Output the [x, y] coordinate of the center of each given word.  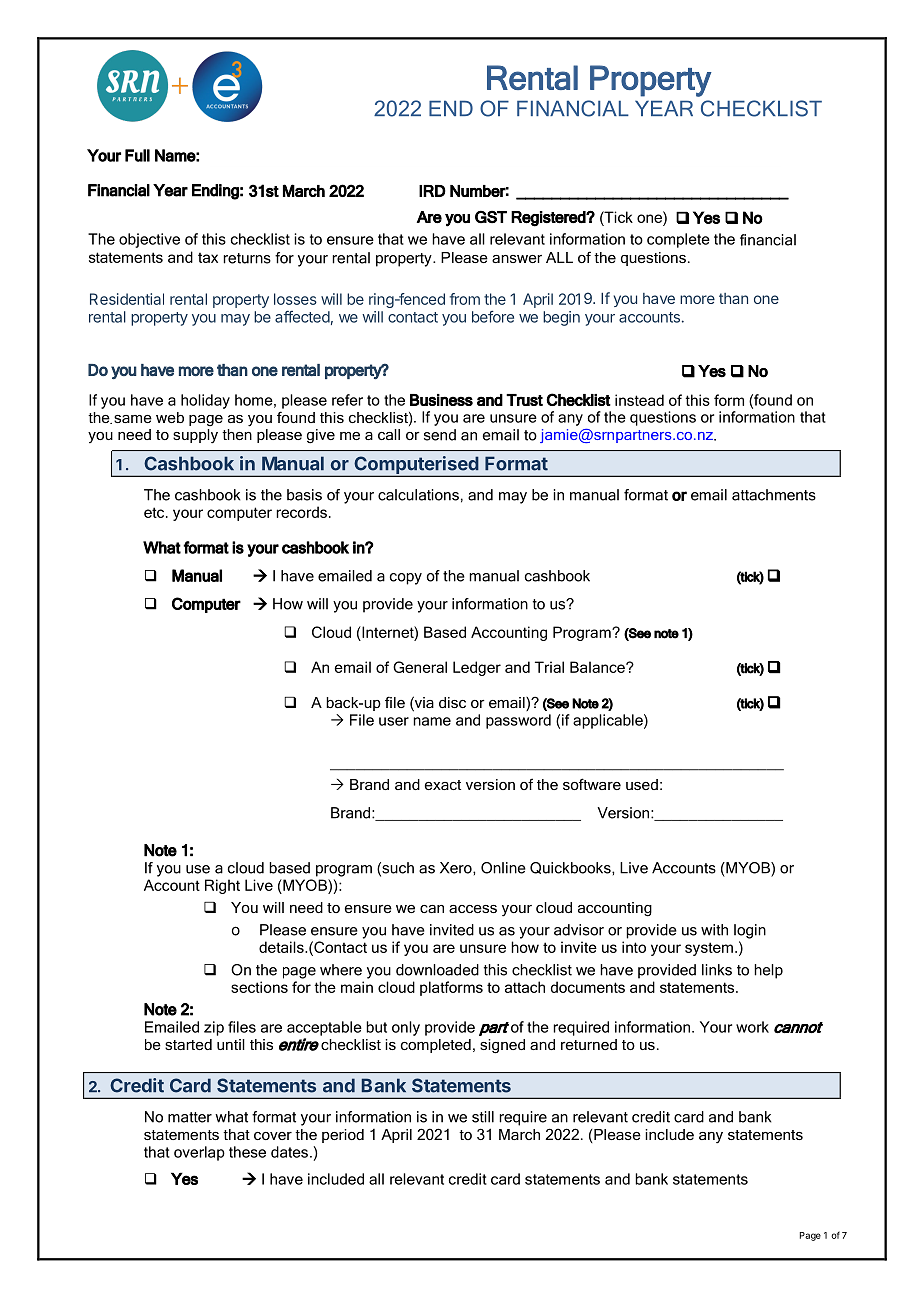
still [483, 1117]
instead [639, 400]
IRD [432, 191]
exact [443, 785]
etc [155, 512]
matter [190, 1117]
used [642, 784]
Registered [549, 219]
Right [222, 886]
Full [137, 155]
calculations [418, 495]
